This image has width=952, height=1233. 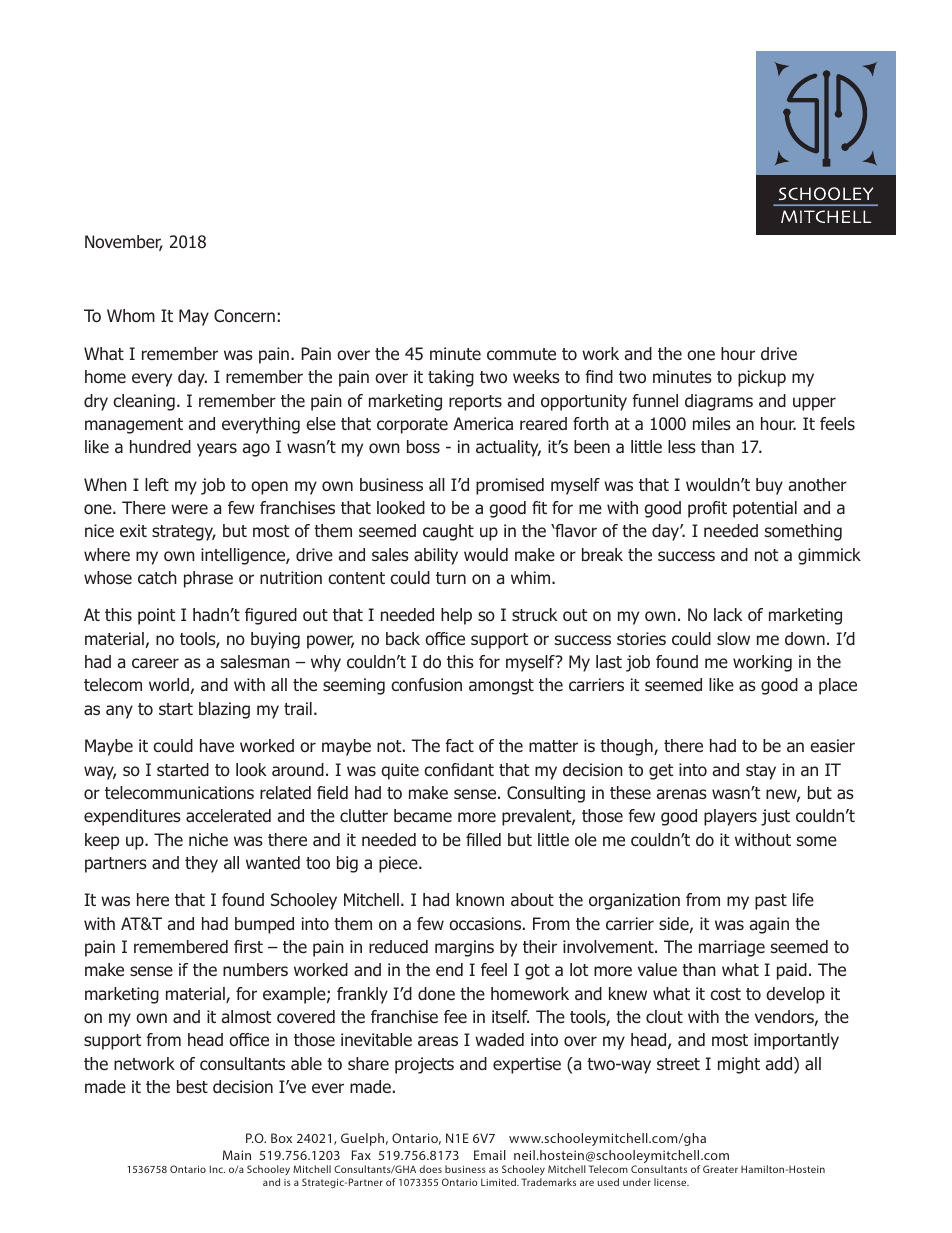 I want to click on Inc, so click(x=217, y=1169).
